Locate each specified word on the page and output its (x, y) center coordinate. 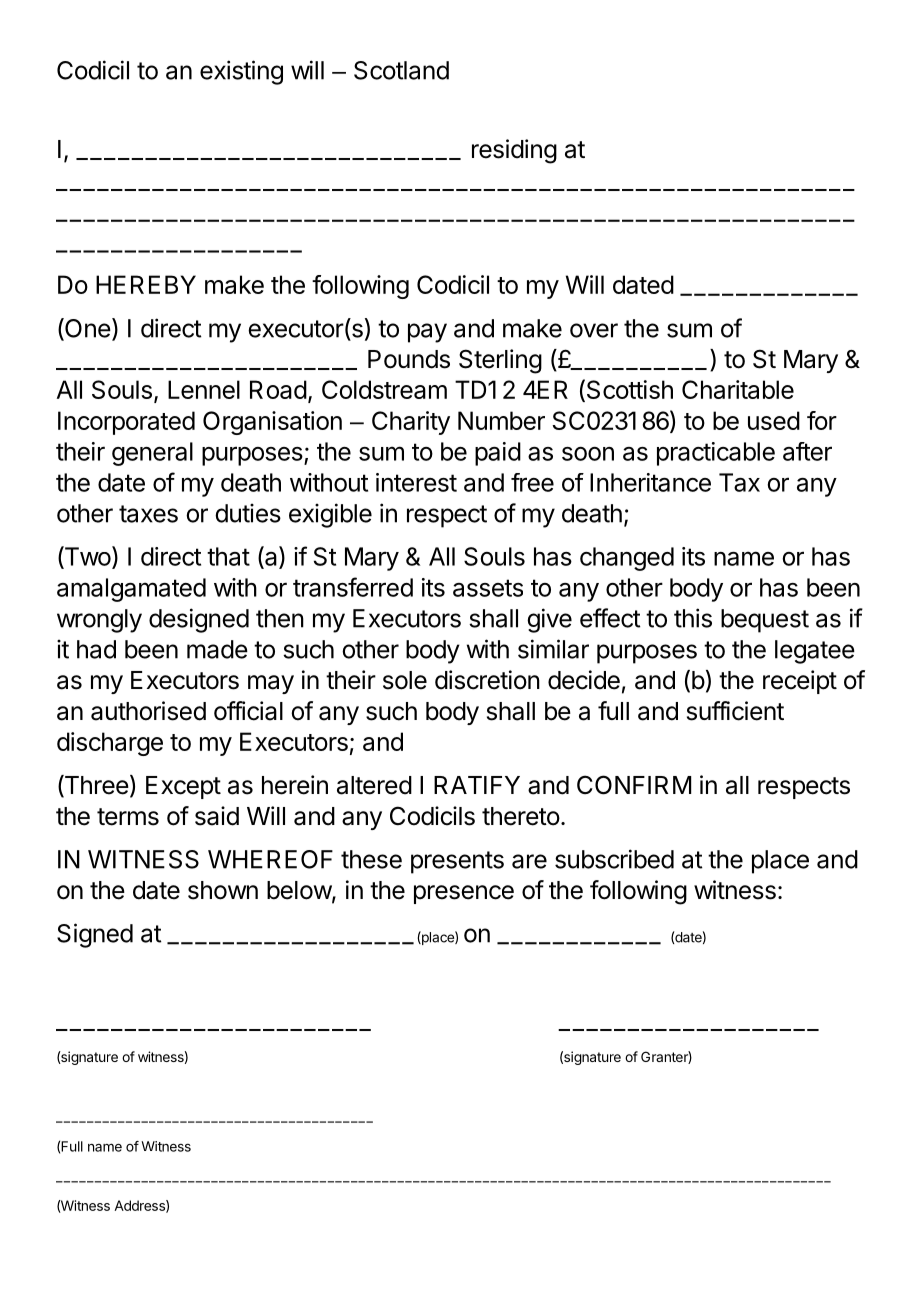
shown (223, 890)
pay (427, 333)
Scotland (401, 70)
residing (514, 151)
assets (488, 588)
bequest (765, 621)
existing (241, 72)
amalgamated (131, 590)
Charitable (738, 389)
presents (457, 862)
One (87, 329)
